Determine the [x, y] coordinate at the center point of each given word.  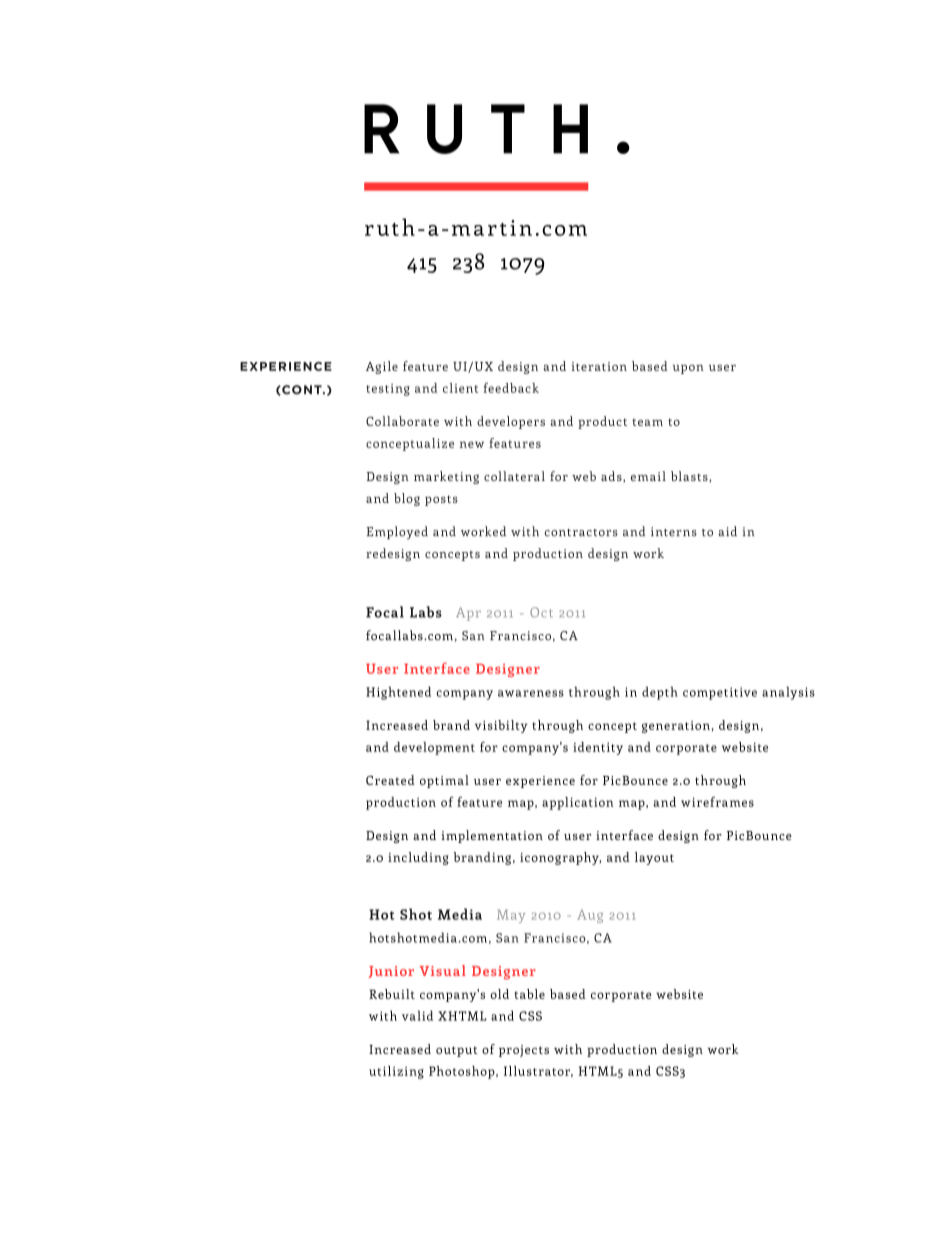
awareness [531, 693]
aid [727, 531]
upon [688, 369]
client [460, 388]
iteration [599, 366]
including [418, 858]
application [577, 803]
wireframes [717, 802]
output [457, 1051]
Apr [468, 614]
